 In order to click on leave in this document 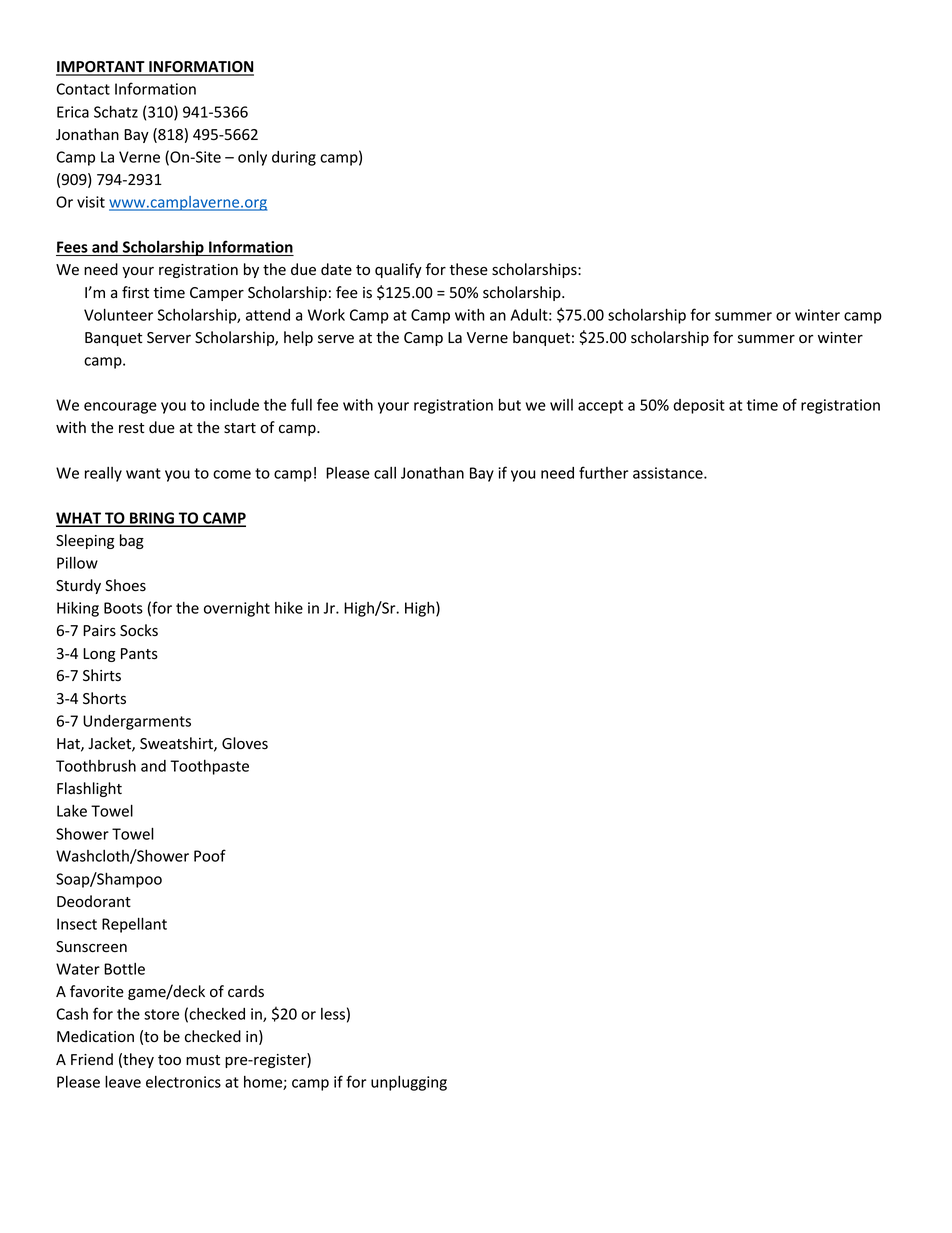, I will do `click(123, 1081)`.
